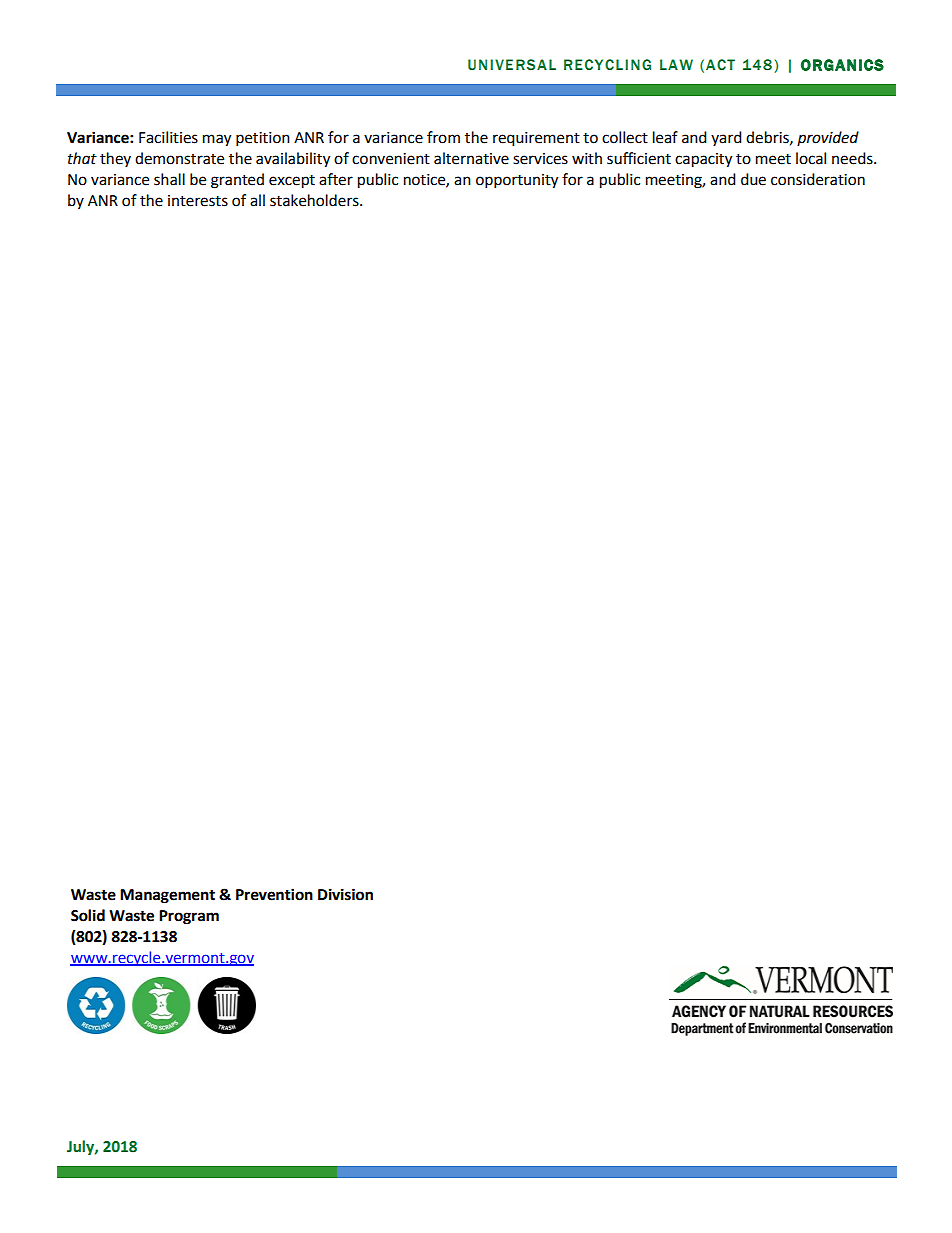 This page has height=1233, width=952. I want to click on Management, so click(167, 896).
